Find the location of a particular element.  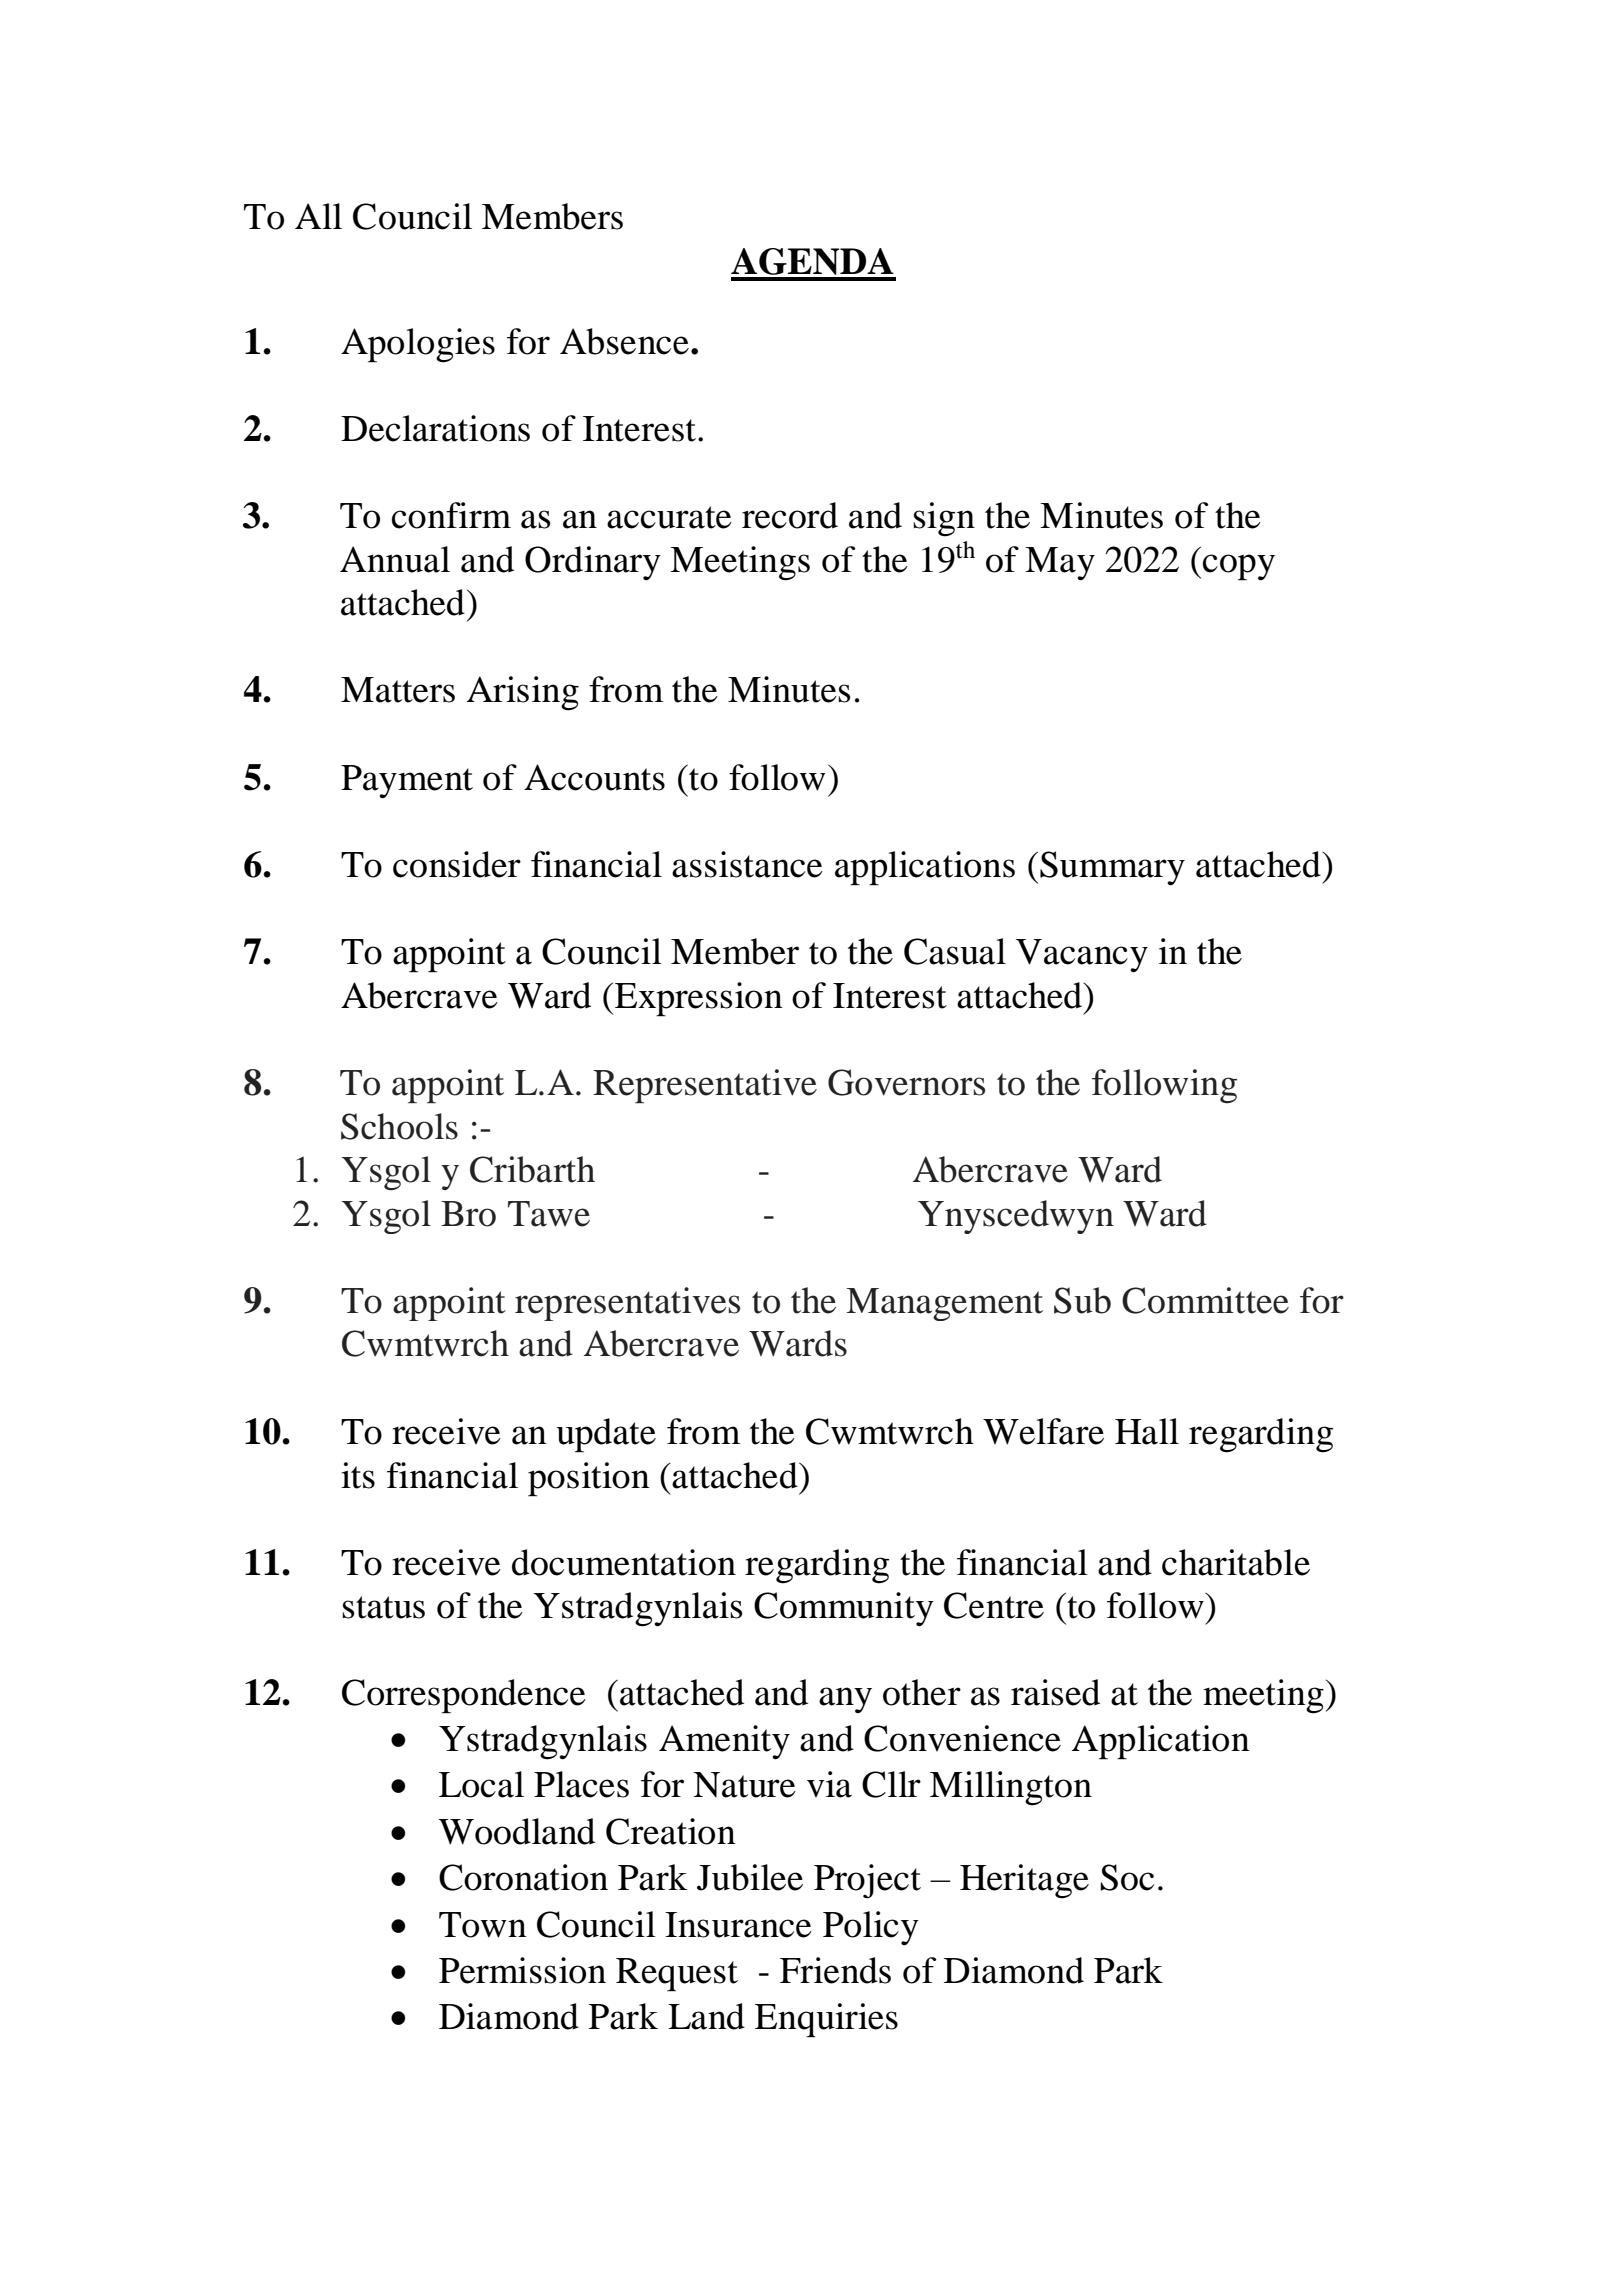

Declarations is located at coordinates (435, 428).
